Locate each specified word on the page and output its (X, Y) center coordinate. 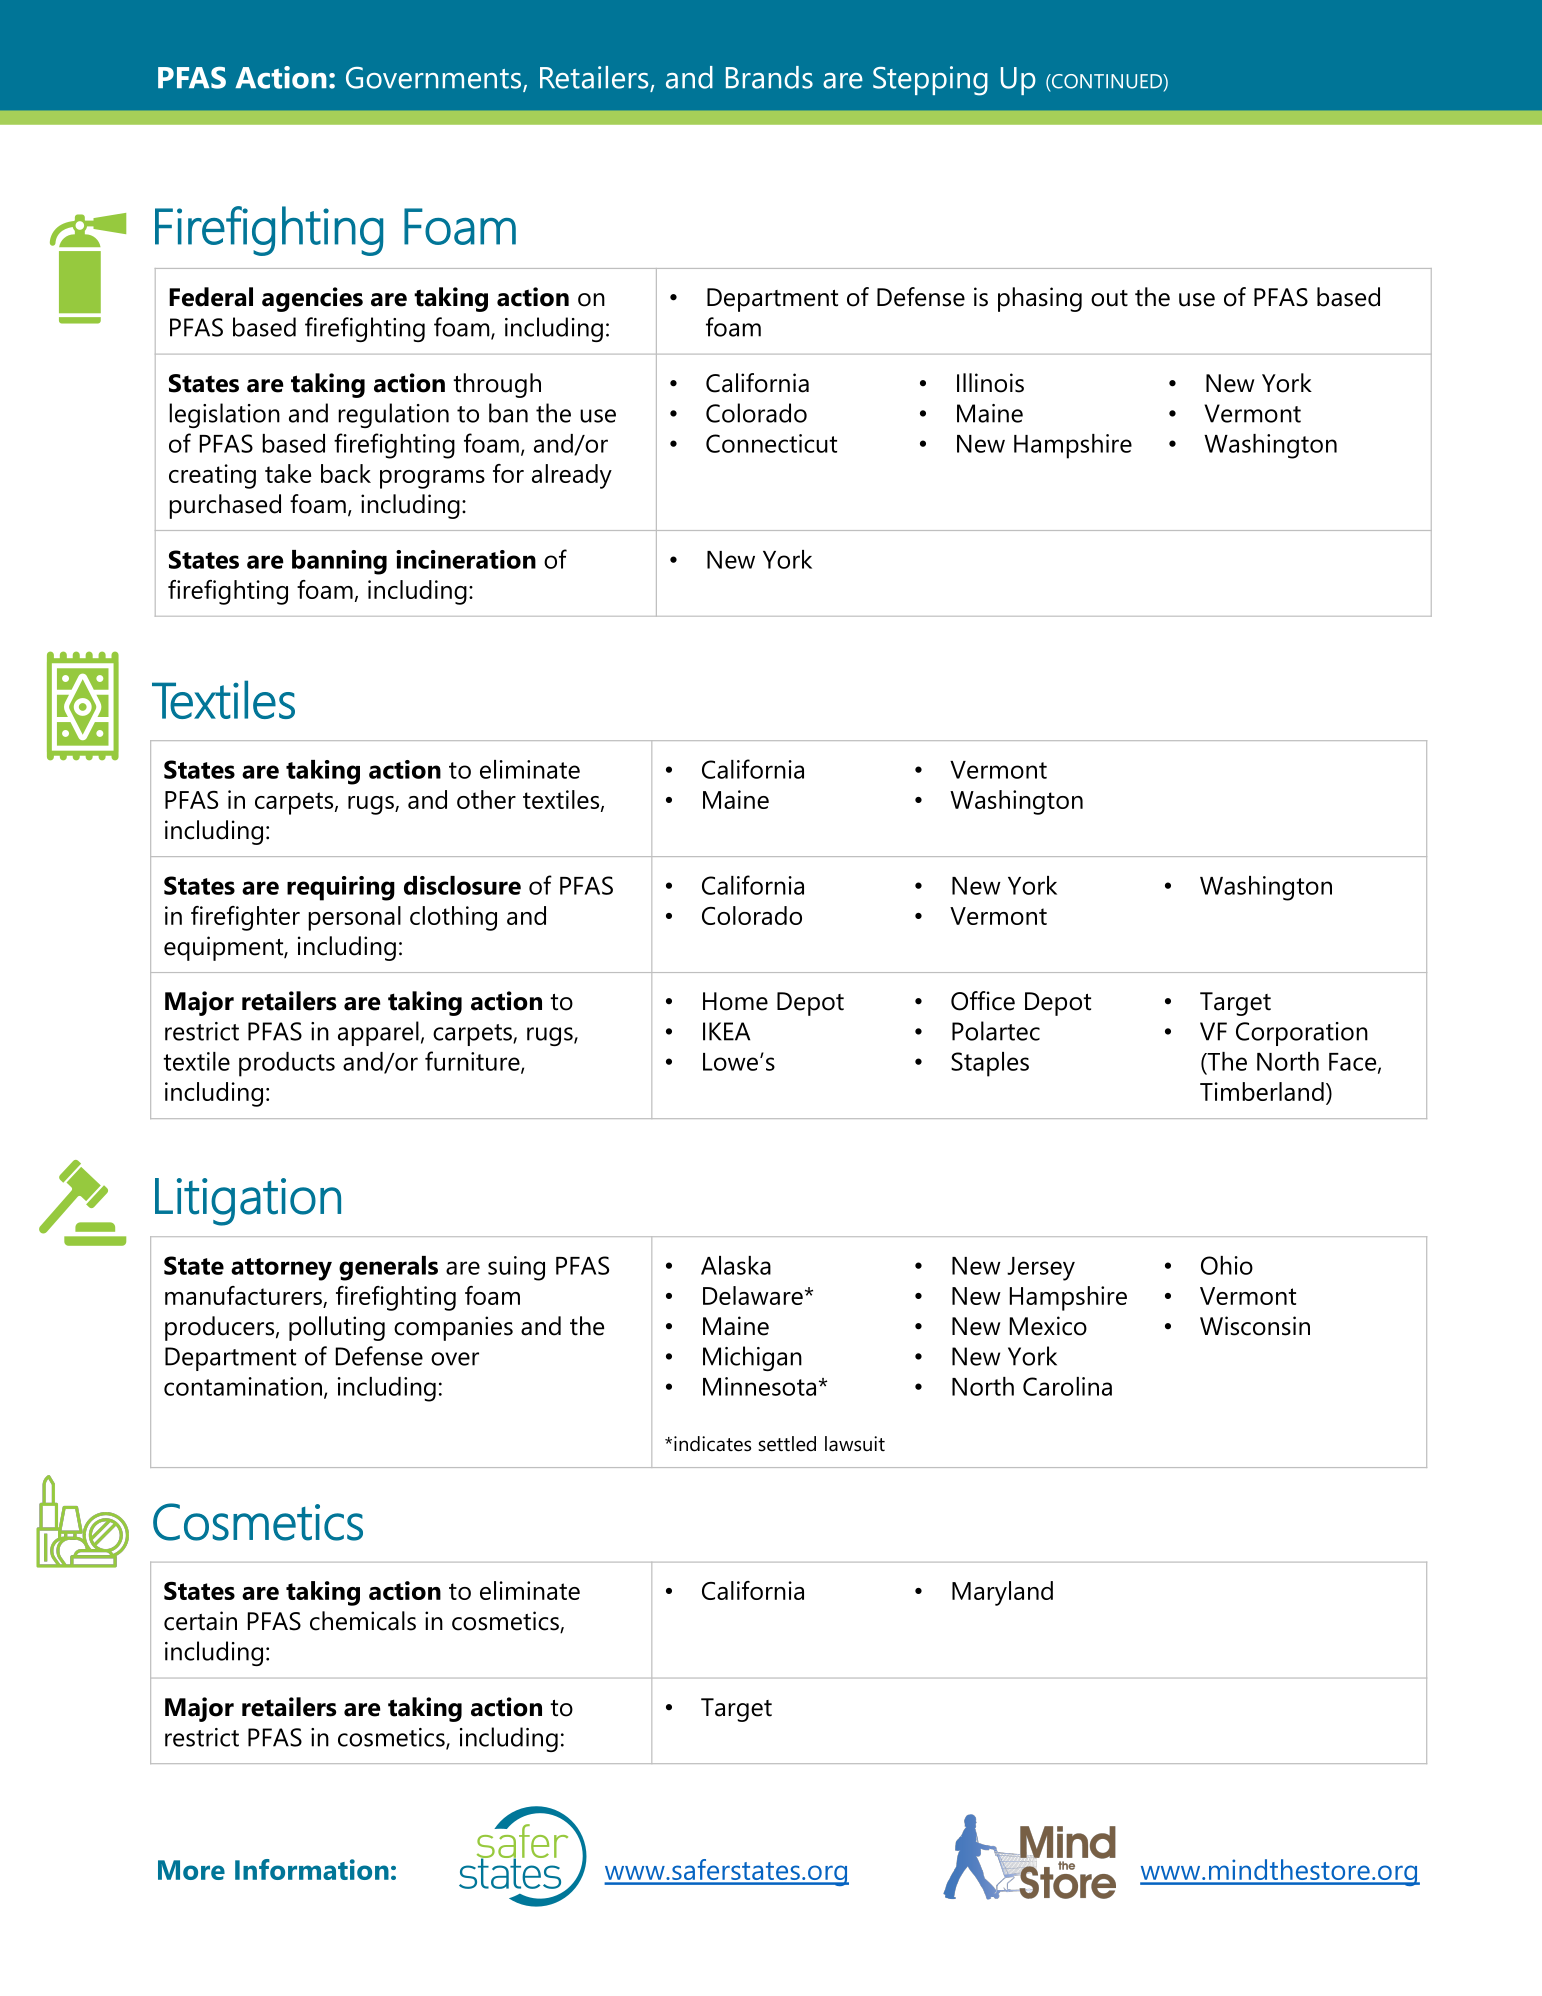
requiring (341, 888)
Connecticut (771, 443)
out (1109, 298)
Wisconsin (1255, 1326)
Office (983, 1001)
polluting (337, 1328)
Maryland (1002, 1593)
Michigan (752, 1358)
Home (735, 1001)
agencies (312, 299)
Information (312, 1869)
